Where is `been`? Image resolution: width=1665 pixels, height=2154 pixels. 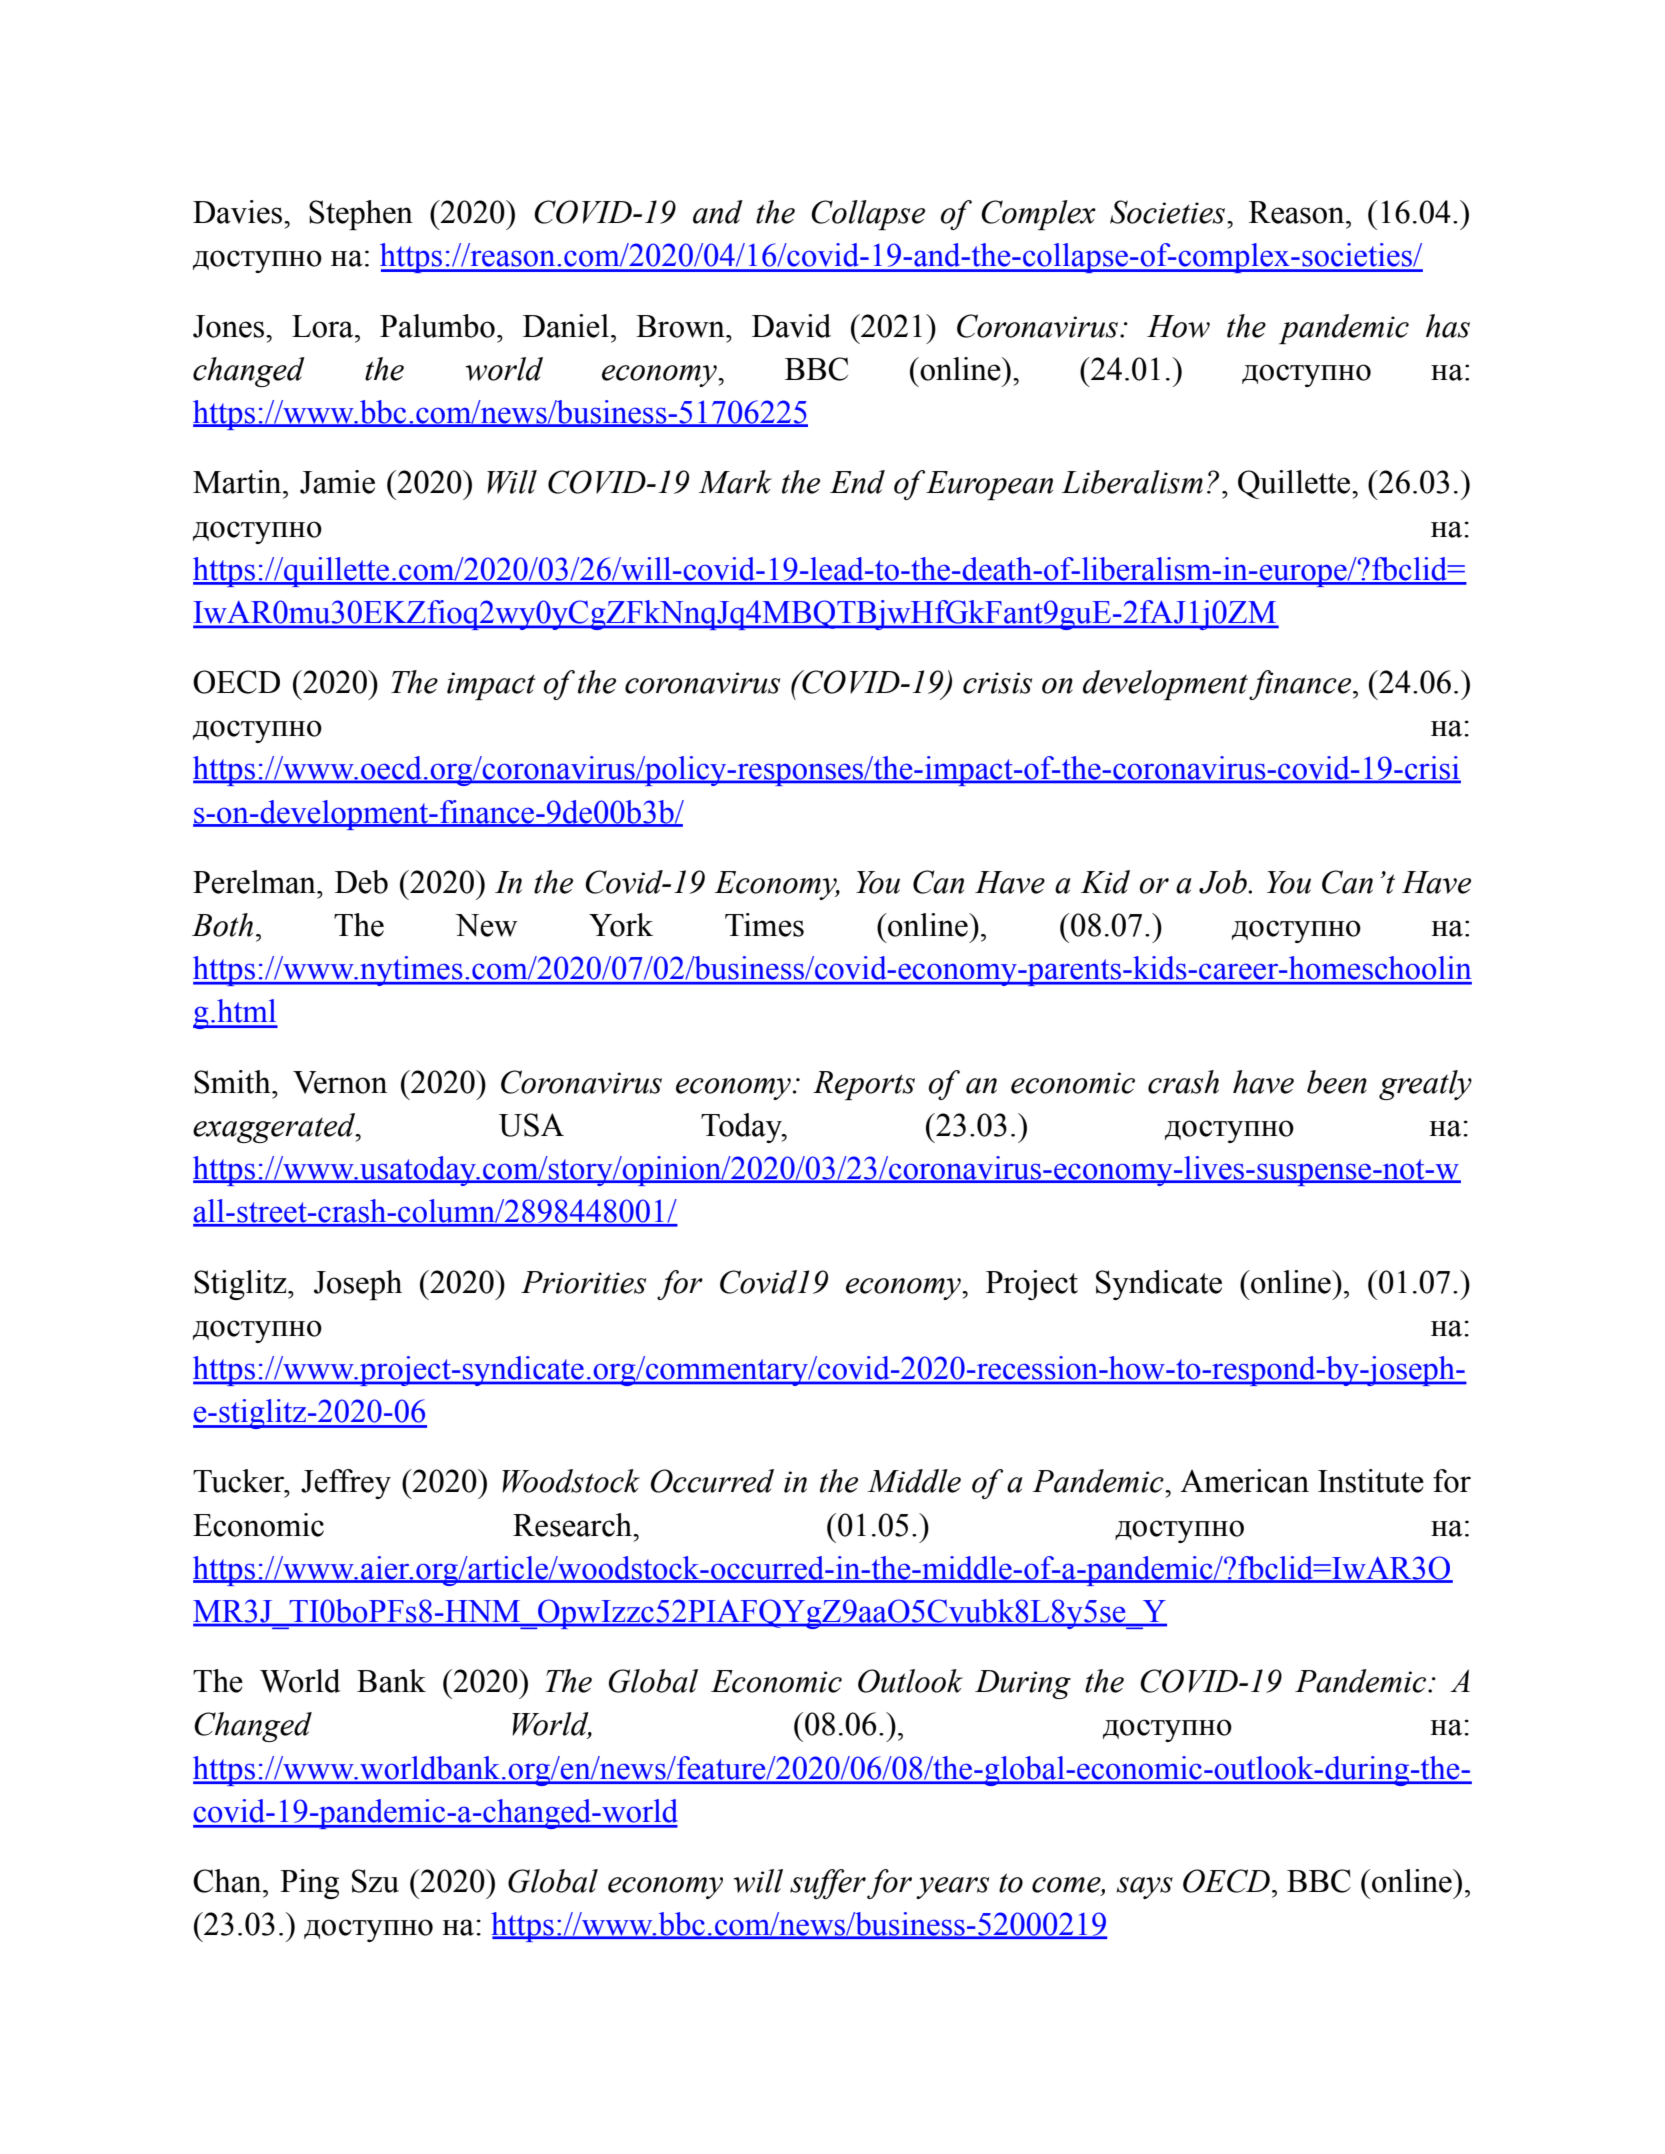
been is located at coordinates (1337, 1082).
